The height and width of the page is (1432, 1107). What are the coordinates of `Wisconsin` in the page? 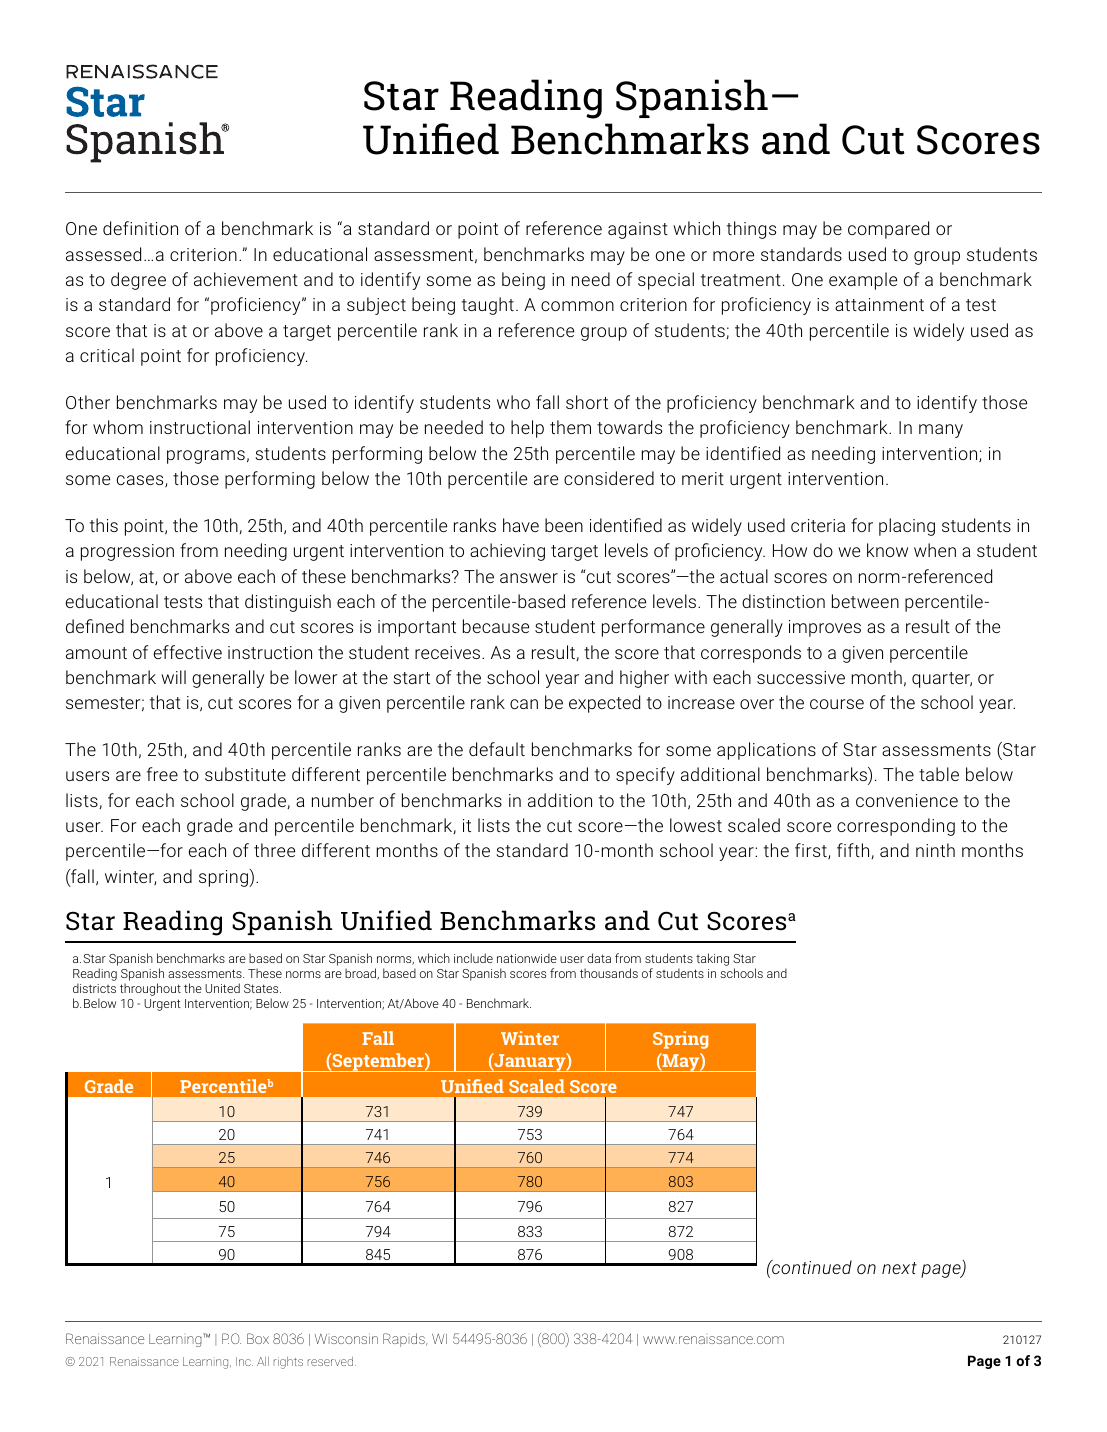 It's located at (346, 1338).
